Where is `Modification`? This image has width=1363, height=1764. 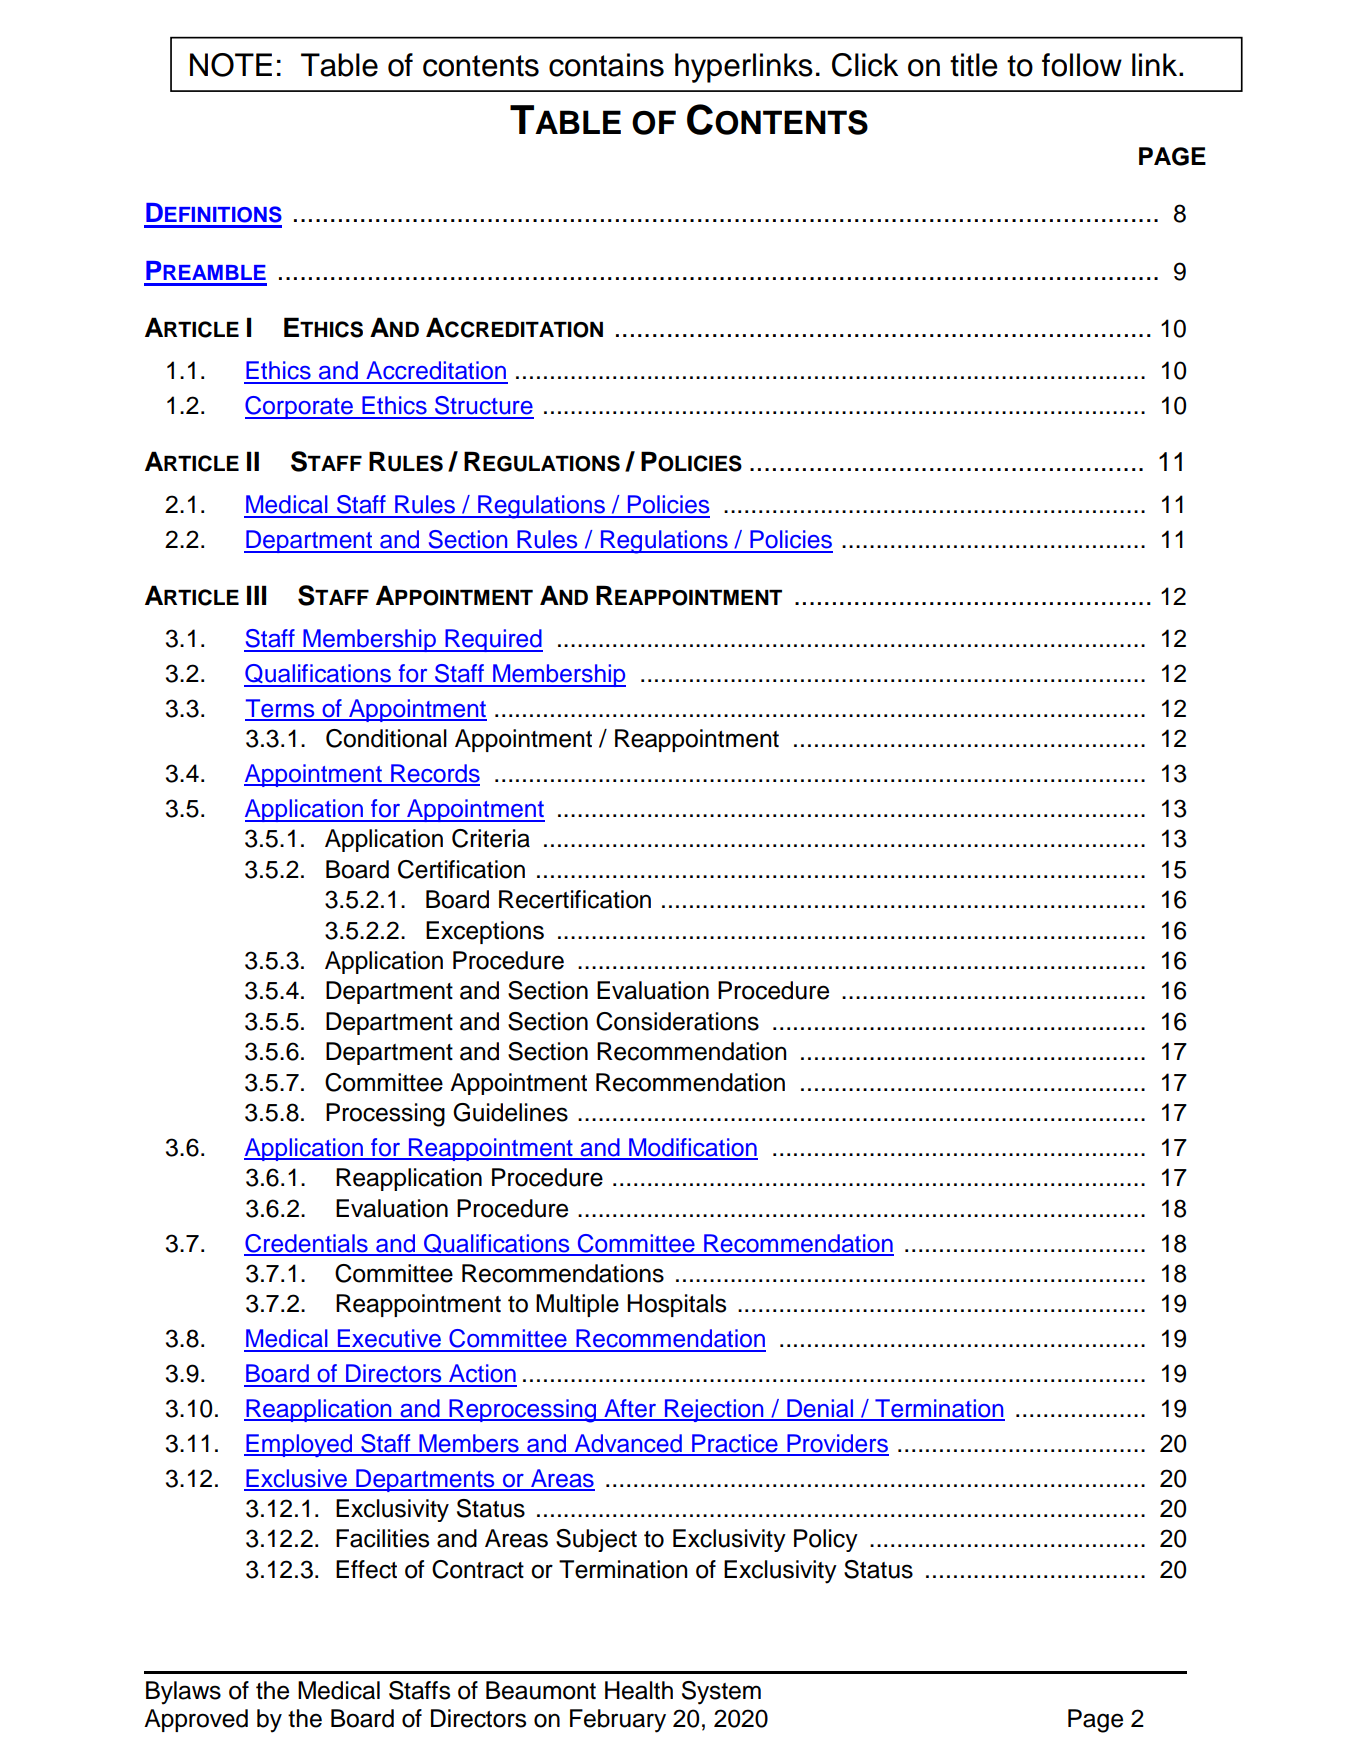
Modification is located at coordinates (692, 1148).
